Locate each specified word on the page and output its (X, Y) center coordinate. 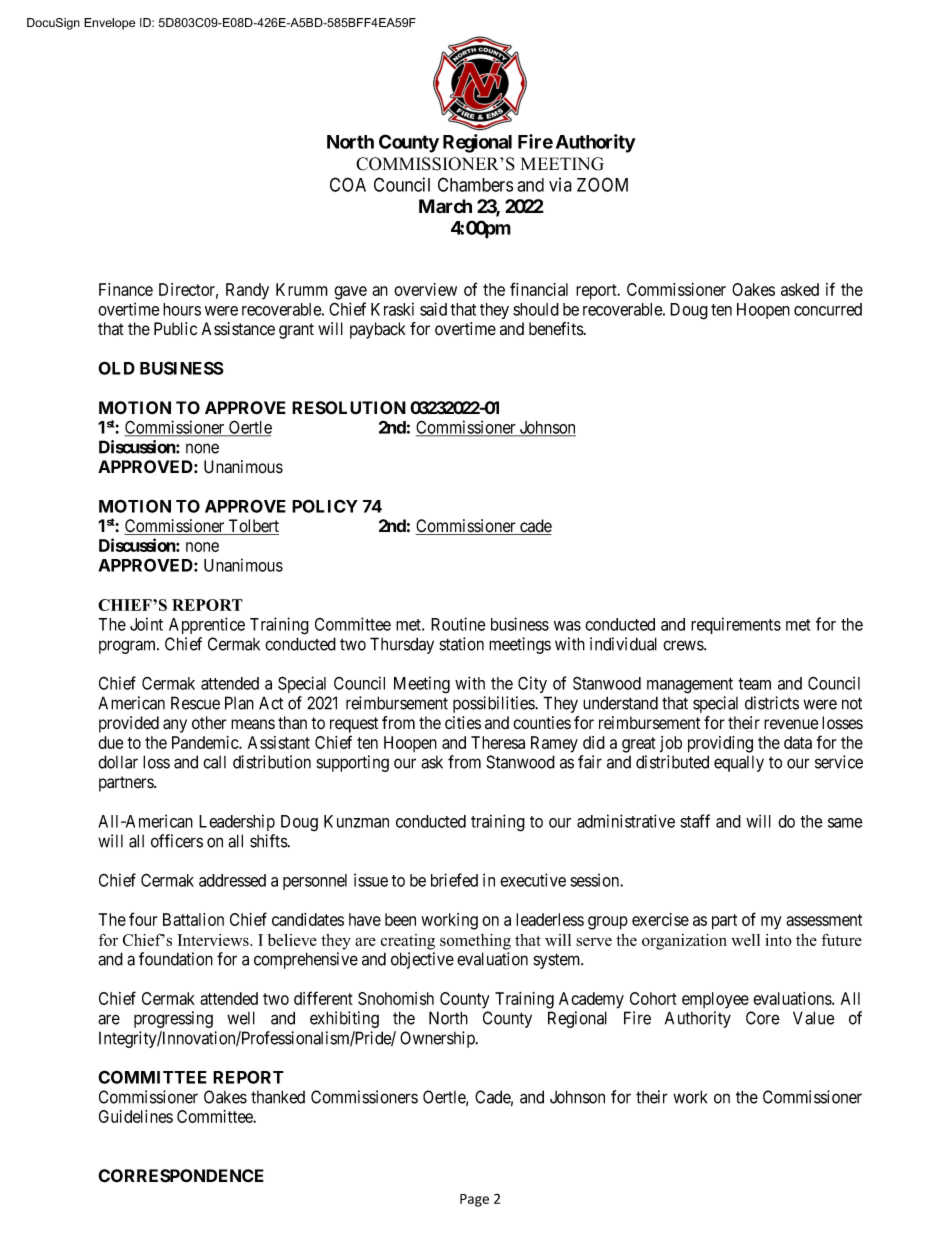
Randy (247, 291)
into (778, 940)
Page (474, 1200)
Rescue (195, 703)
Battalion (193, 919)
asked (800, 289)
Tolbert (252, 527)
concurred (828, 309)
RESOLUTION (349, 408)
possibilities (494, 704)
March (445, 206)
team (754, 684)
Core (763, 1018)
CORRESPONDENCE (181, 1176)
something (475, 942)
